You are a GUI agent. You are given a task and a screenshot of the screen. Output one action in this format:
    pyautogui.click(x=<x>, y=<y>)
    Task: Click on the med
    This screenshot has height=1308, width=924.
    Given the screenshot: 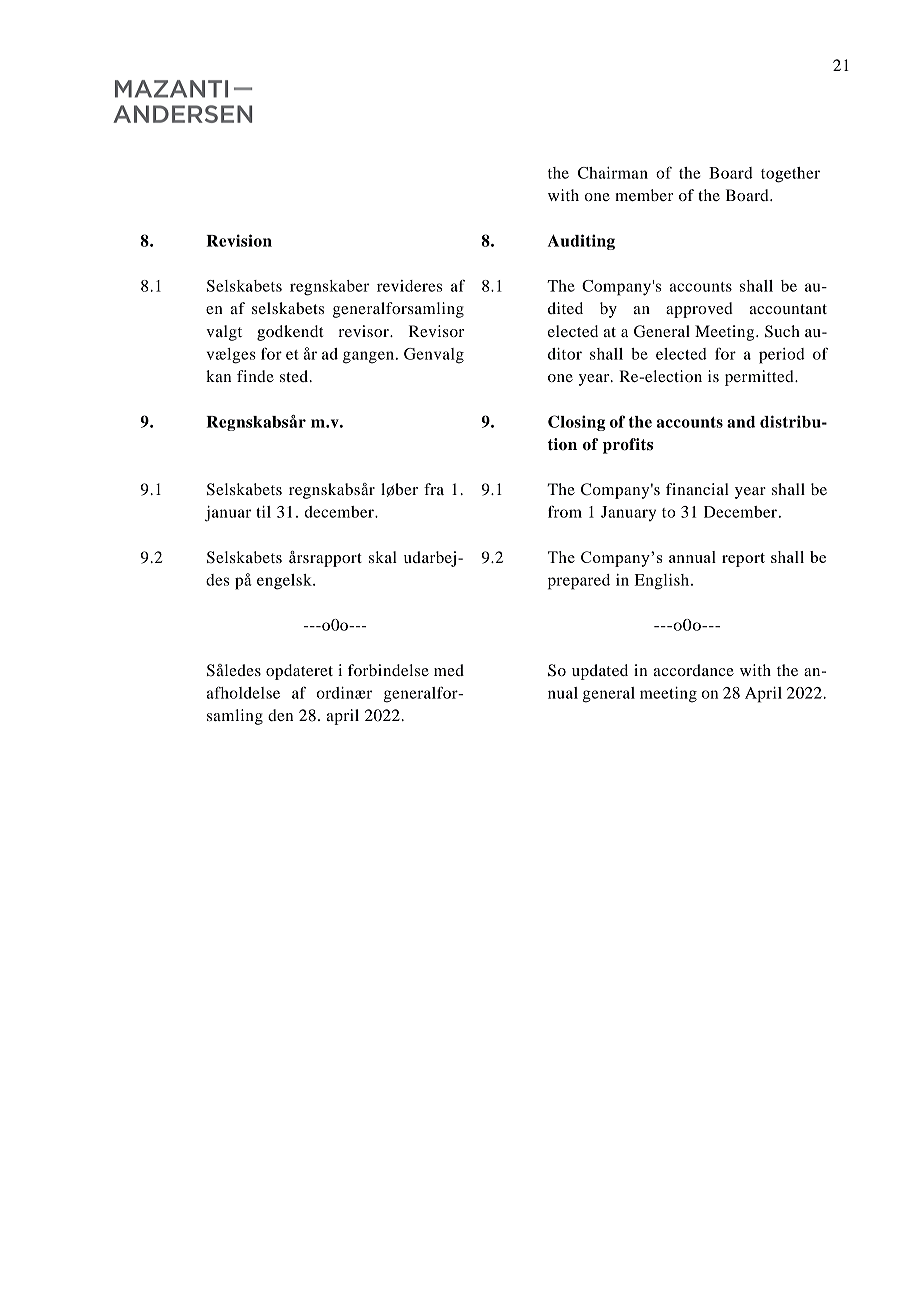 What is the action you would take?
    pyautogui.click(x=449, y=670)
